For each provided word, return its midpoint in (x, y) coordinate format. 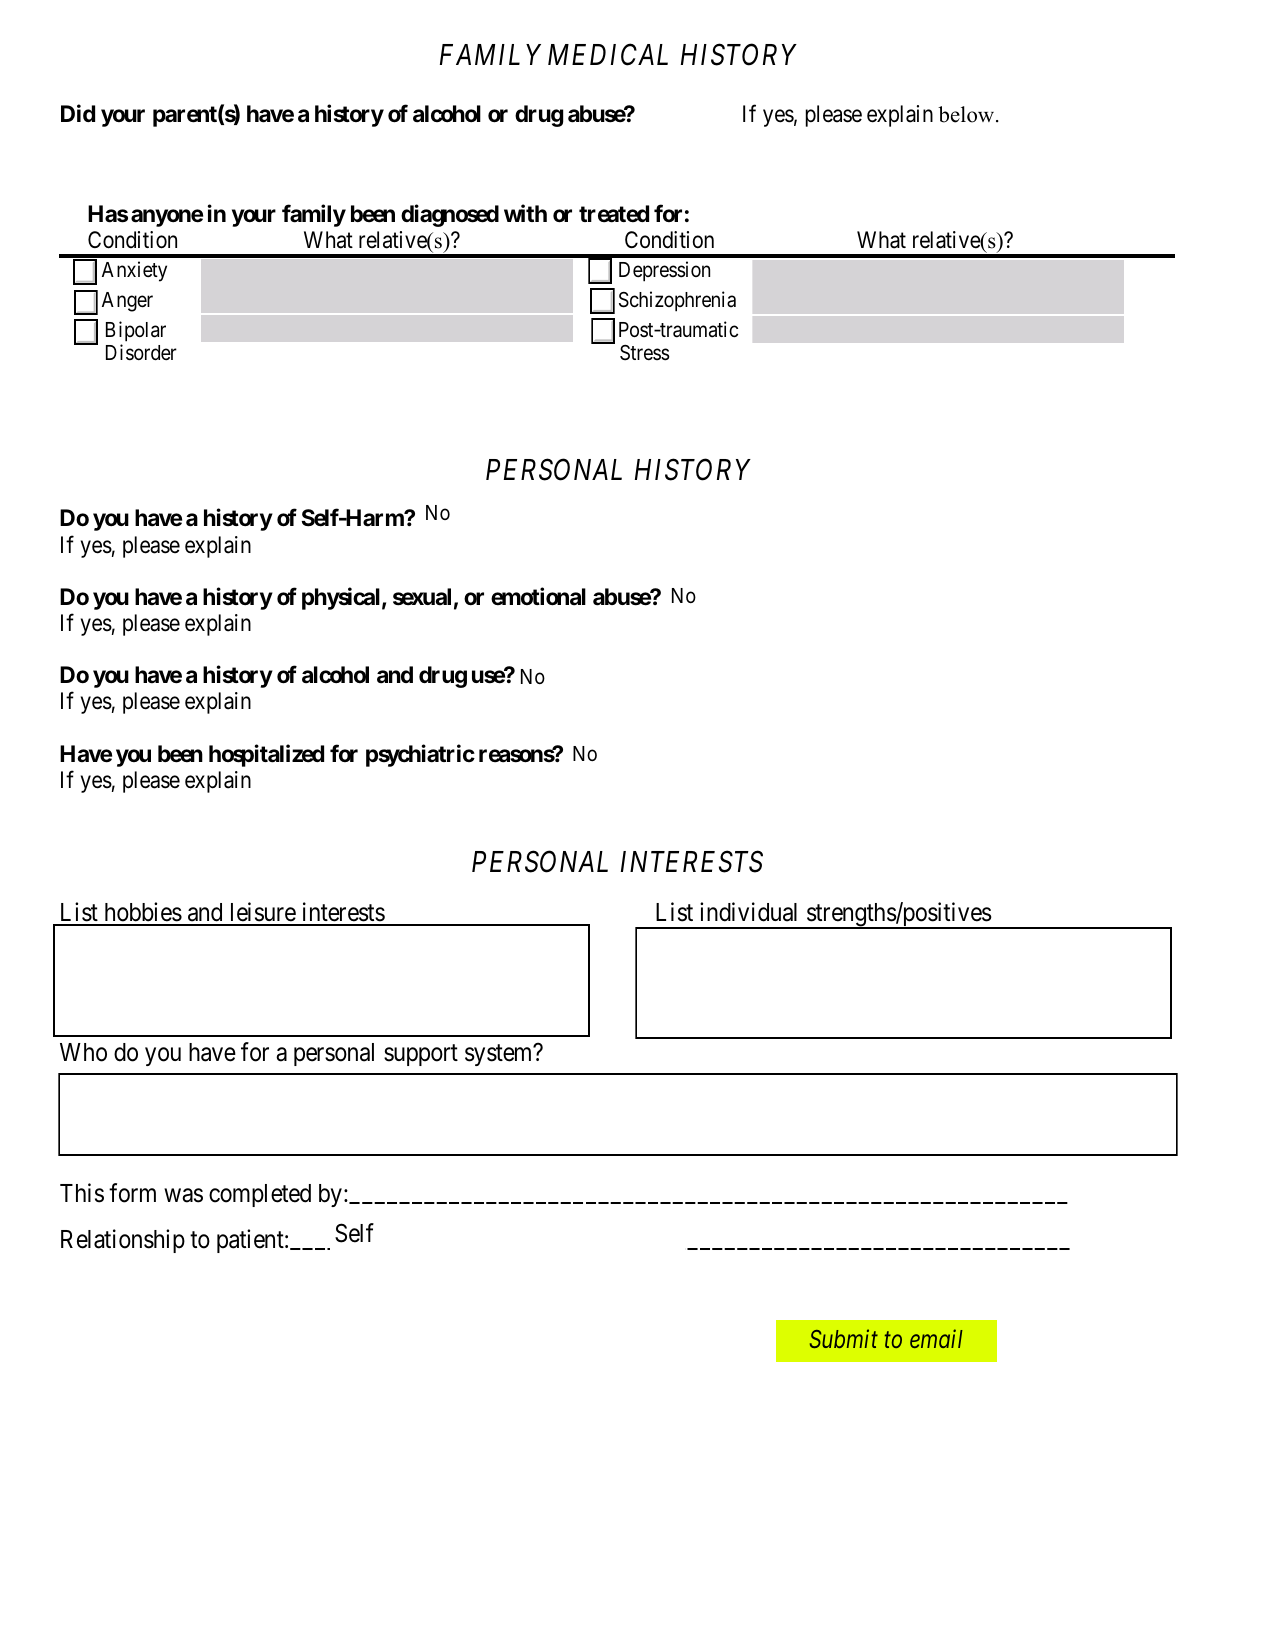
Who (83, 1052)
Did (78, 113)
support (421, 1055)
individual (748, 912)
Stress (645, 353)
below (967, 114)
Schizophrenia (677, 301)
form (132, 1193)
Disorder (141, 352)
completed (260, 1195)
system (500, 1055)
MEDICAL (608, 55)
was (183, 1195)
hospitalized (266, 755)
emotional (538, 596)
